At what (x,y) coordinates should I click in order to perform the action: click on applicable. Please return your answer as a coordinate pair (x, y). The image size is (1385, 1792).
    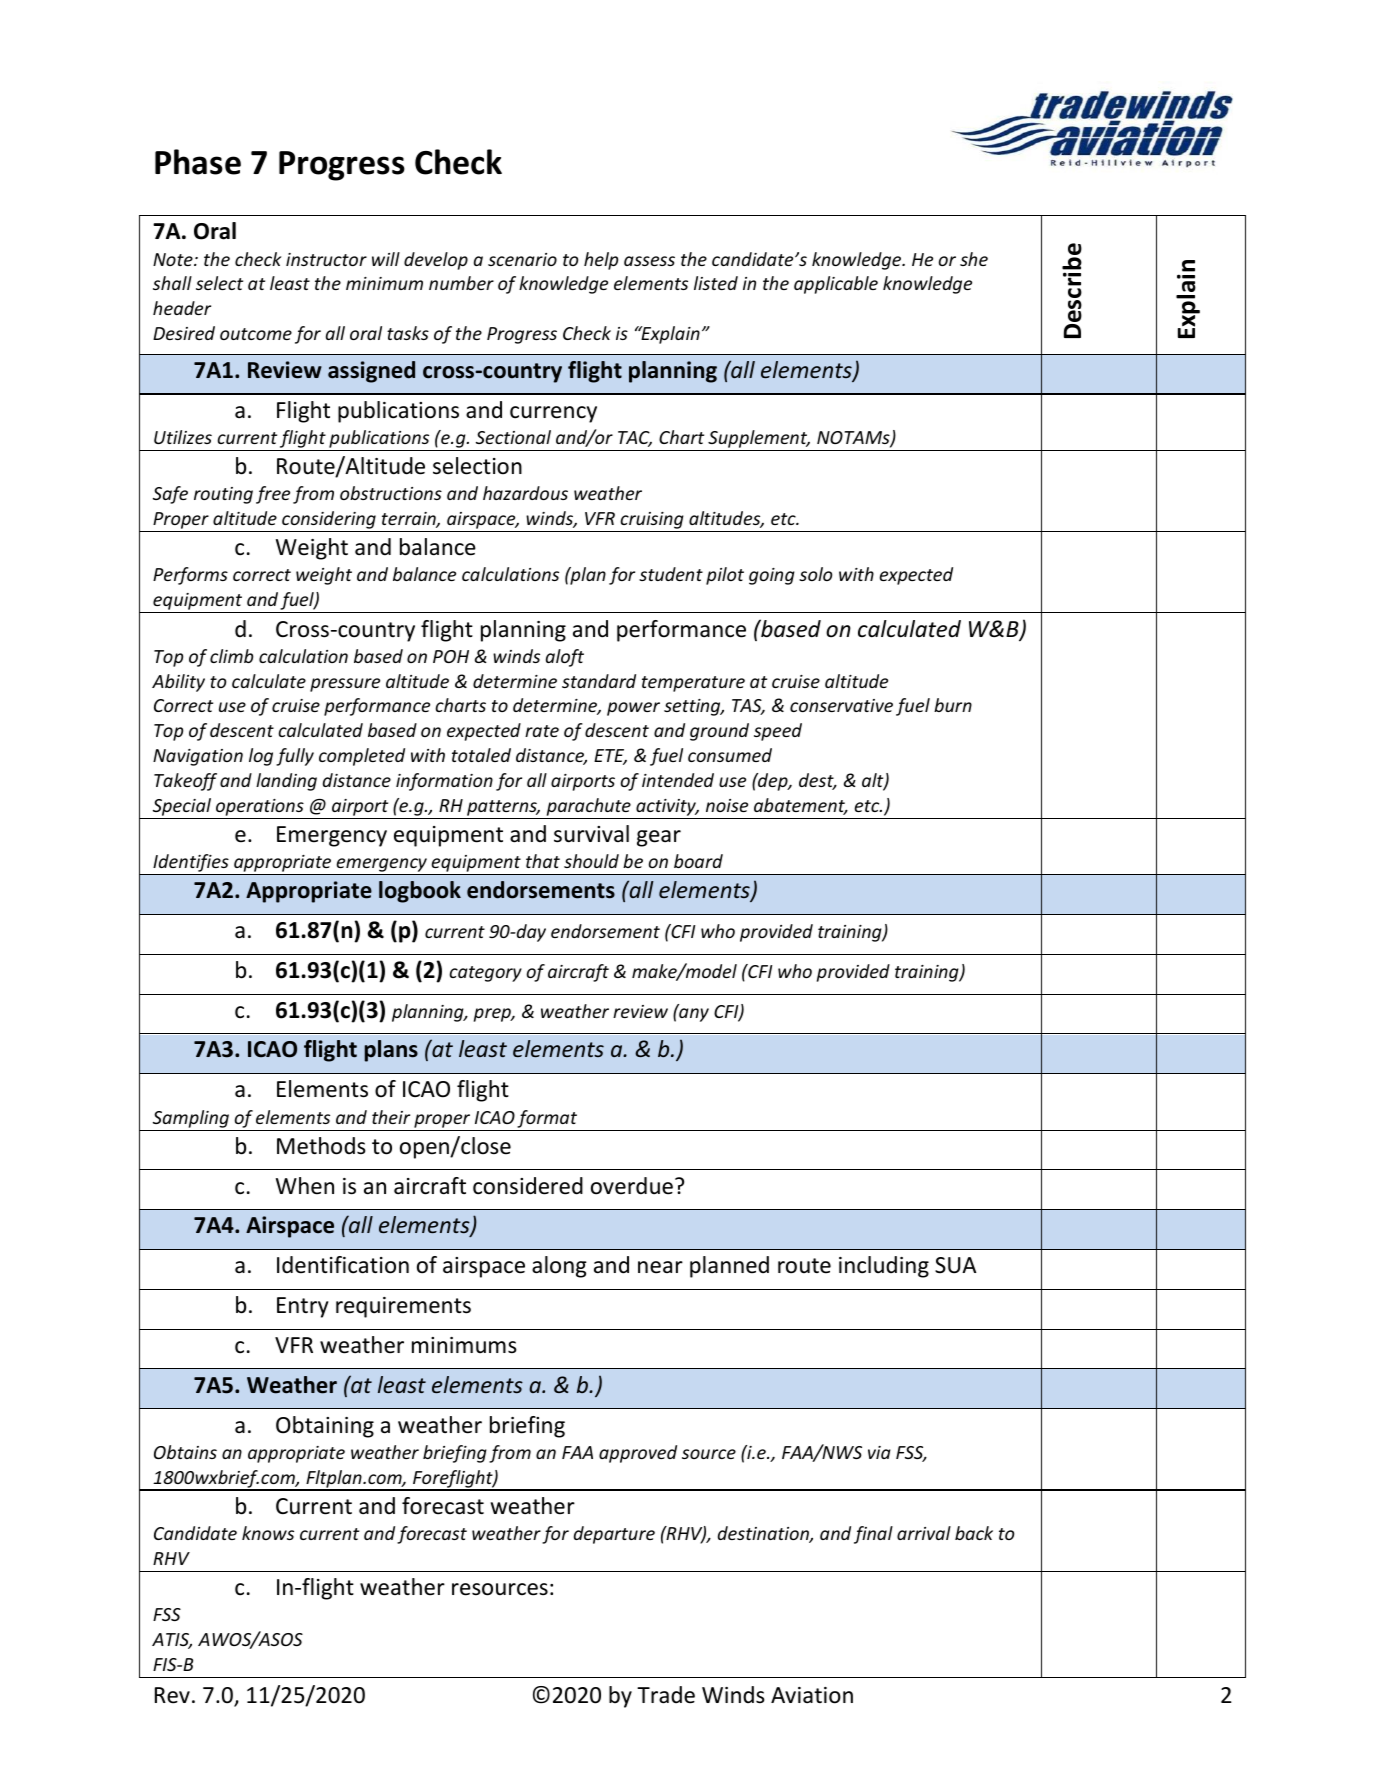
    Looking at the image, I should click on (836, 285).
